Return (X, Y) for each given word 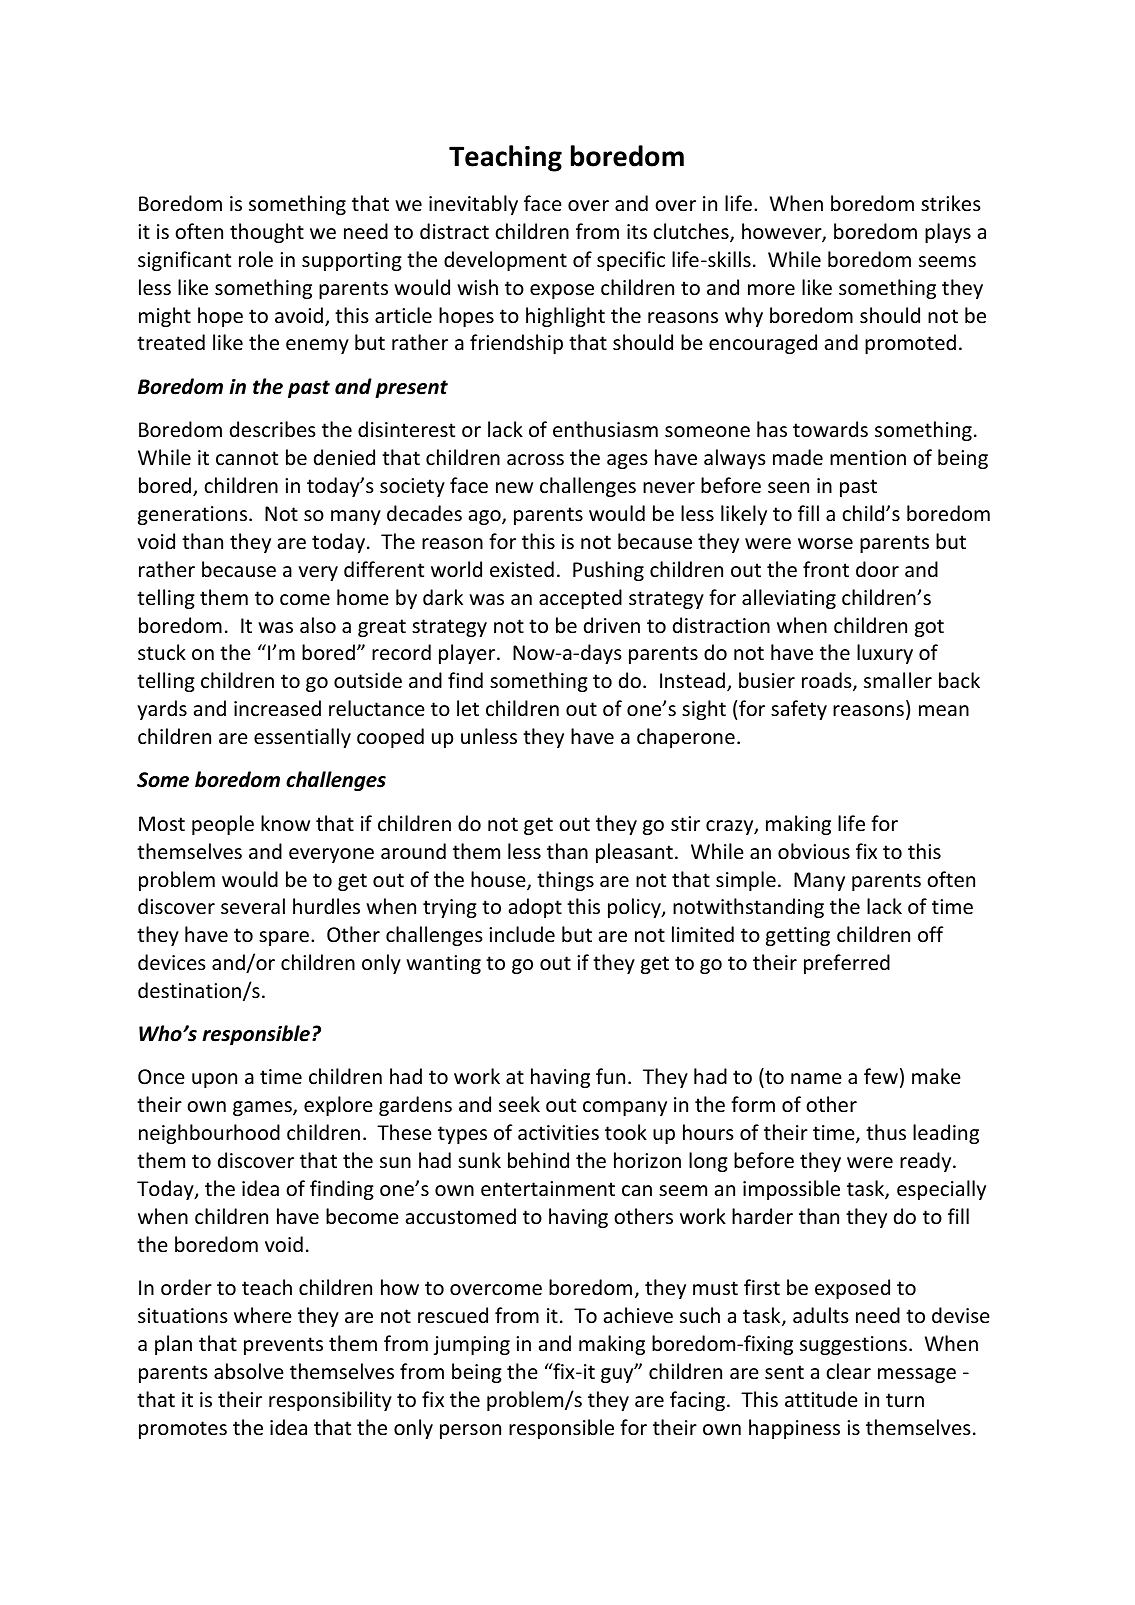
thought (267, 233)
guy (618, 1374)
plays (948, 233)
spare (284, 938)
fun (610, 1076)
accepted (580, 599)
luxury (885, 654)
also (318, 625)
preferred (847, 964)
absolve (249, 1371)
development (505, 261)
